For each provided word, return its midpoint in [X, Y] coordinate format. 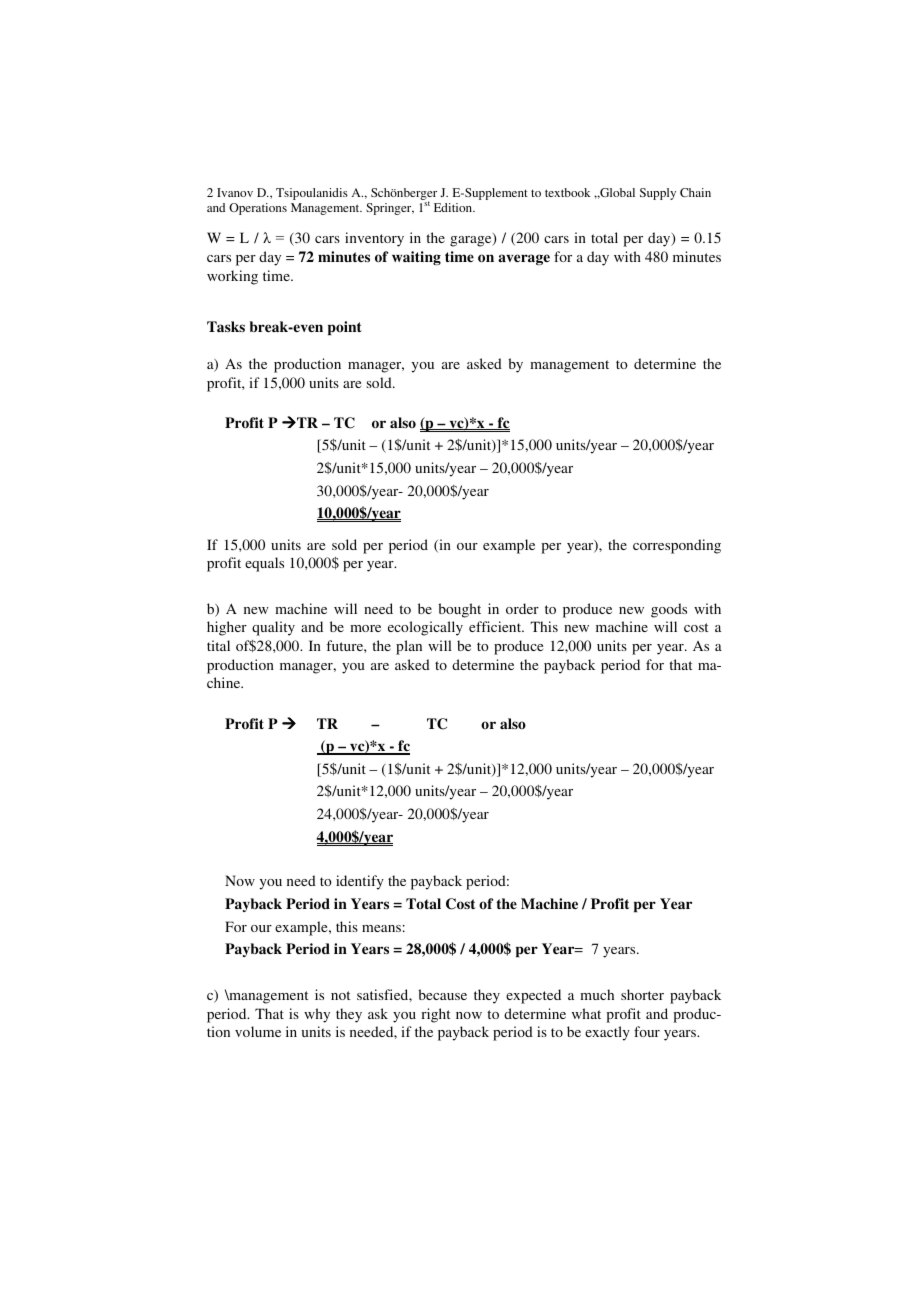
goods [669, 610]
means [381, 928]
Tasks [226, 326]
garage [472, 240]
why [317, 1015]
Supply [658, 194]
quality [273, 628]
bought [459, 610]
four [647, 1031]
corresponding [677, 546]
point [345, 328]
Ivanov [235, 192]
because [442, 994]
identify [360, 882]
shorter [642, 994]
